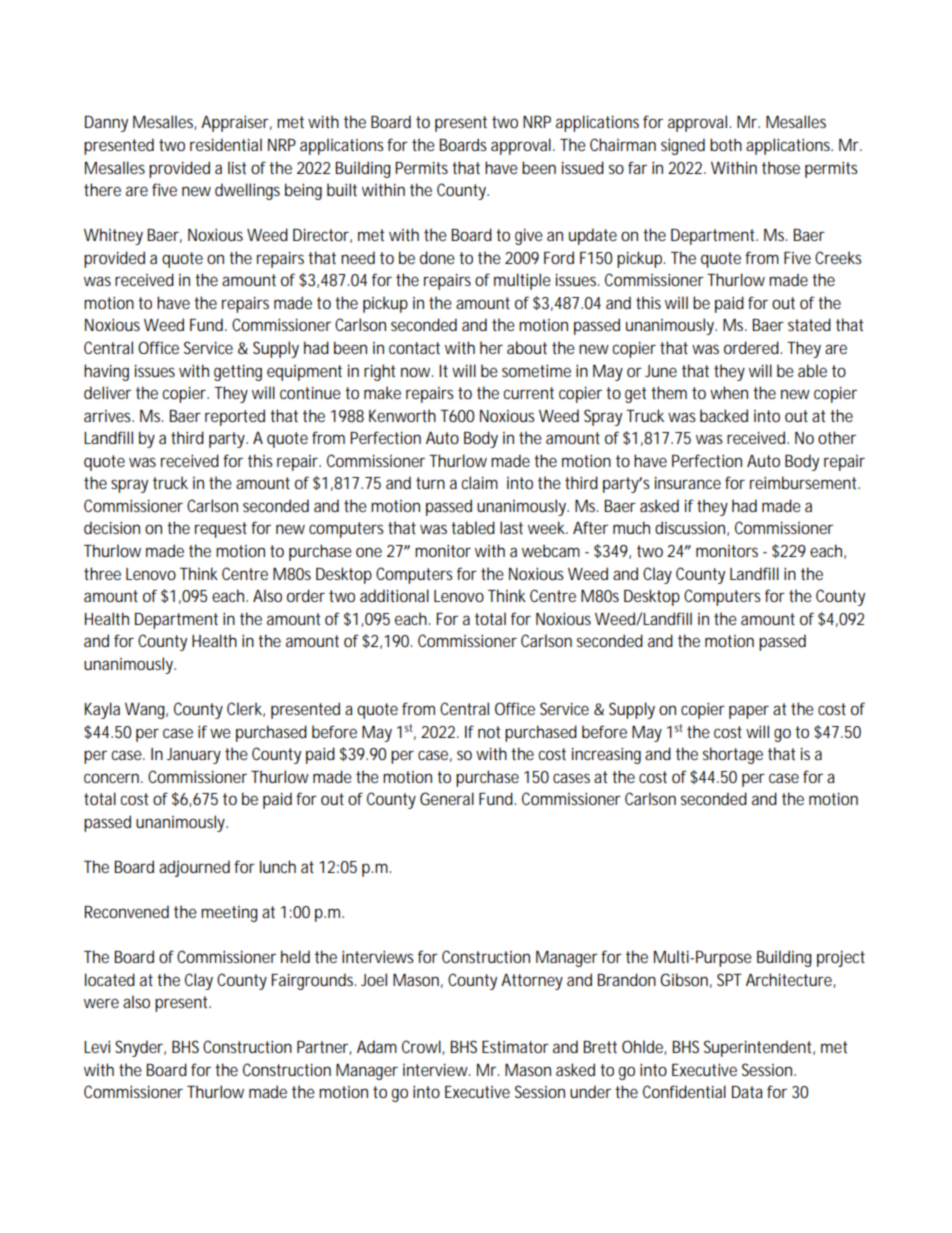 Image resolution: width=952 pixels, height=1233 pixels. I want to click on now, so click(417, 372).
